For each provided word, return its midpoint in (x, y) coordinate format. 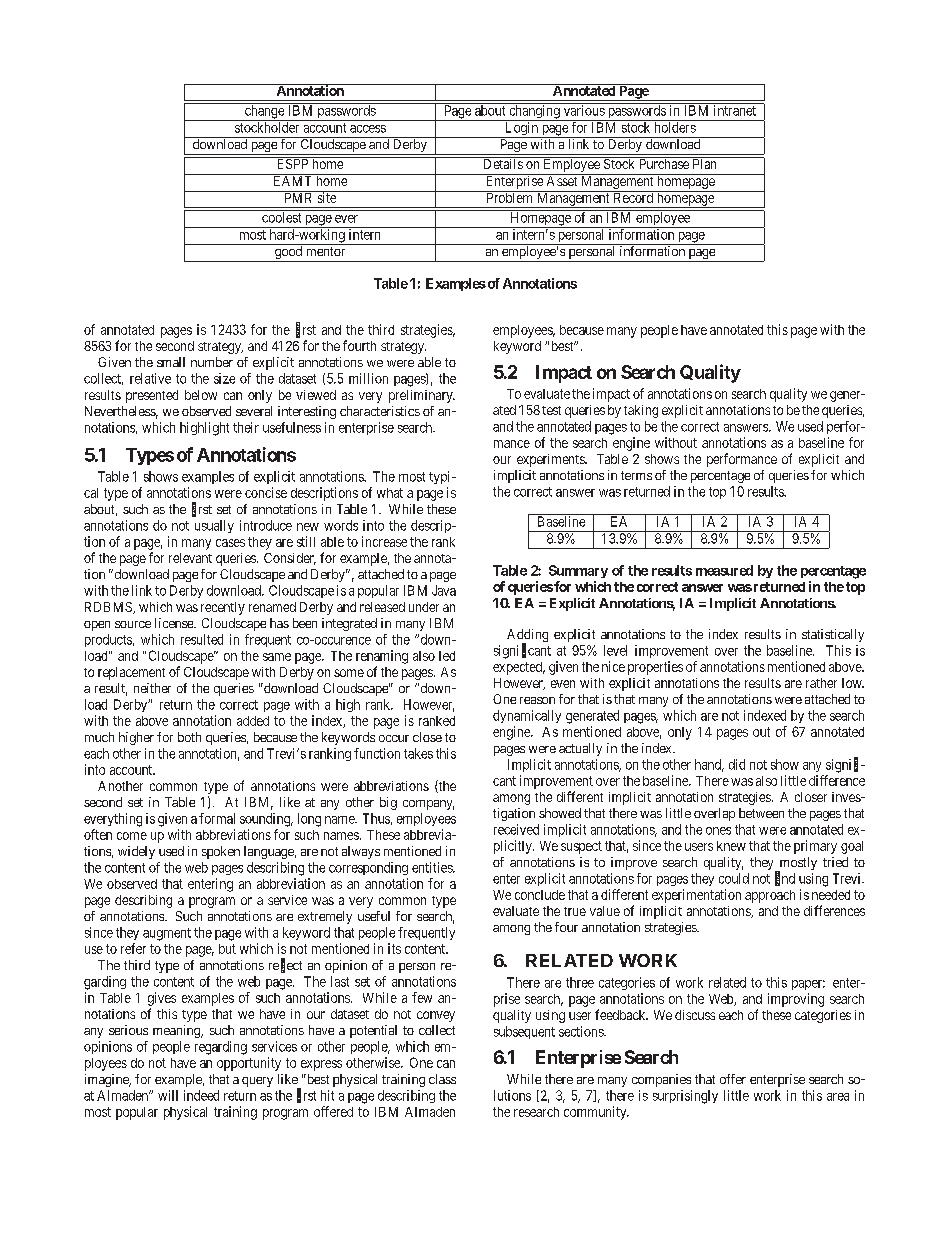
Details (502, 163)
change (264, 112)
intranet (734, 109)
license (175, 623)
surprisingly (685, 1097)
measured (724, 570)
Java (444, 590)
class (442, 1079)
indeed (201, 1095)
